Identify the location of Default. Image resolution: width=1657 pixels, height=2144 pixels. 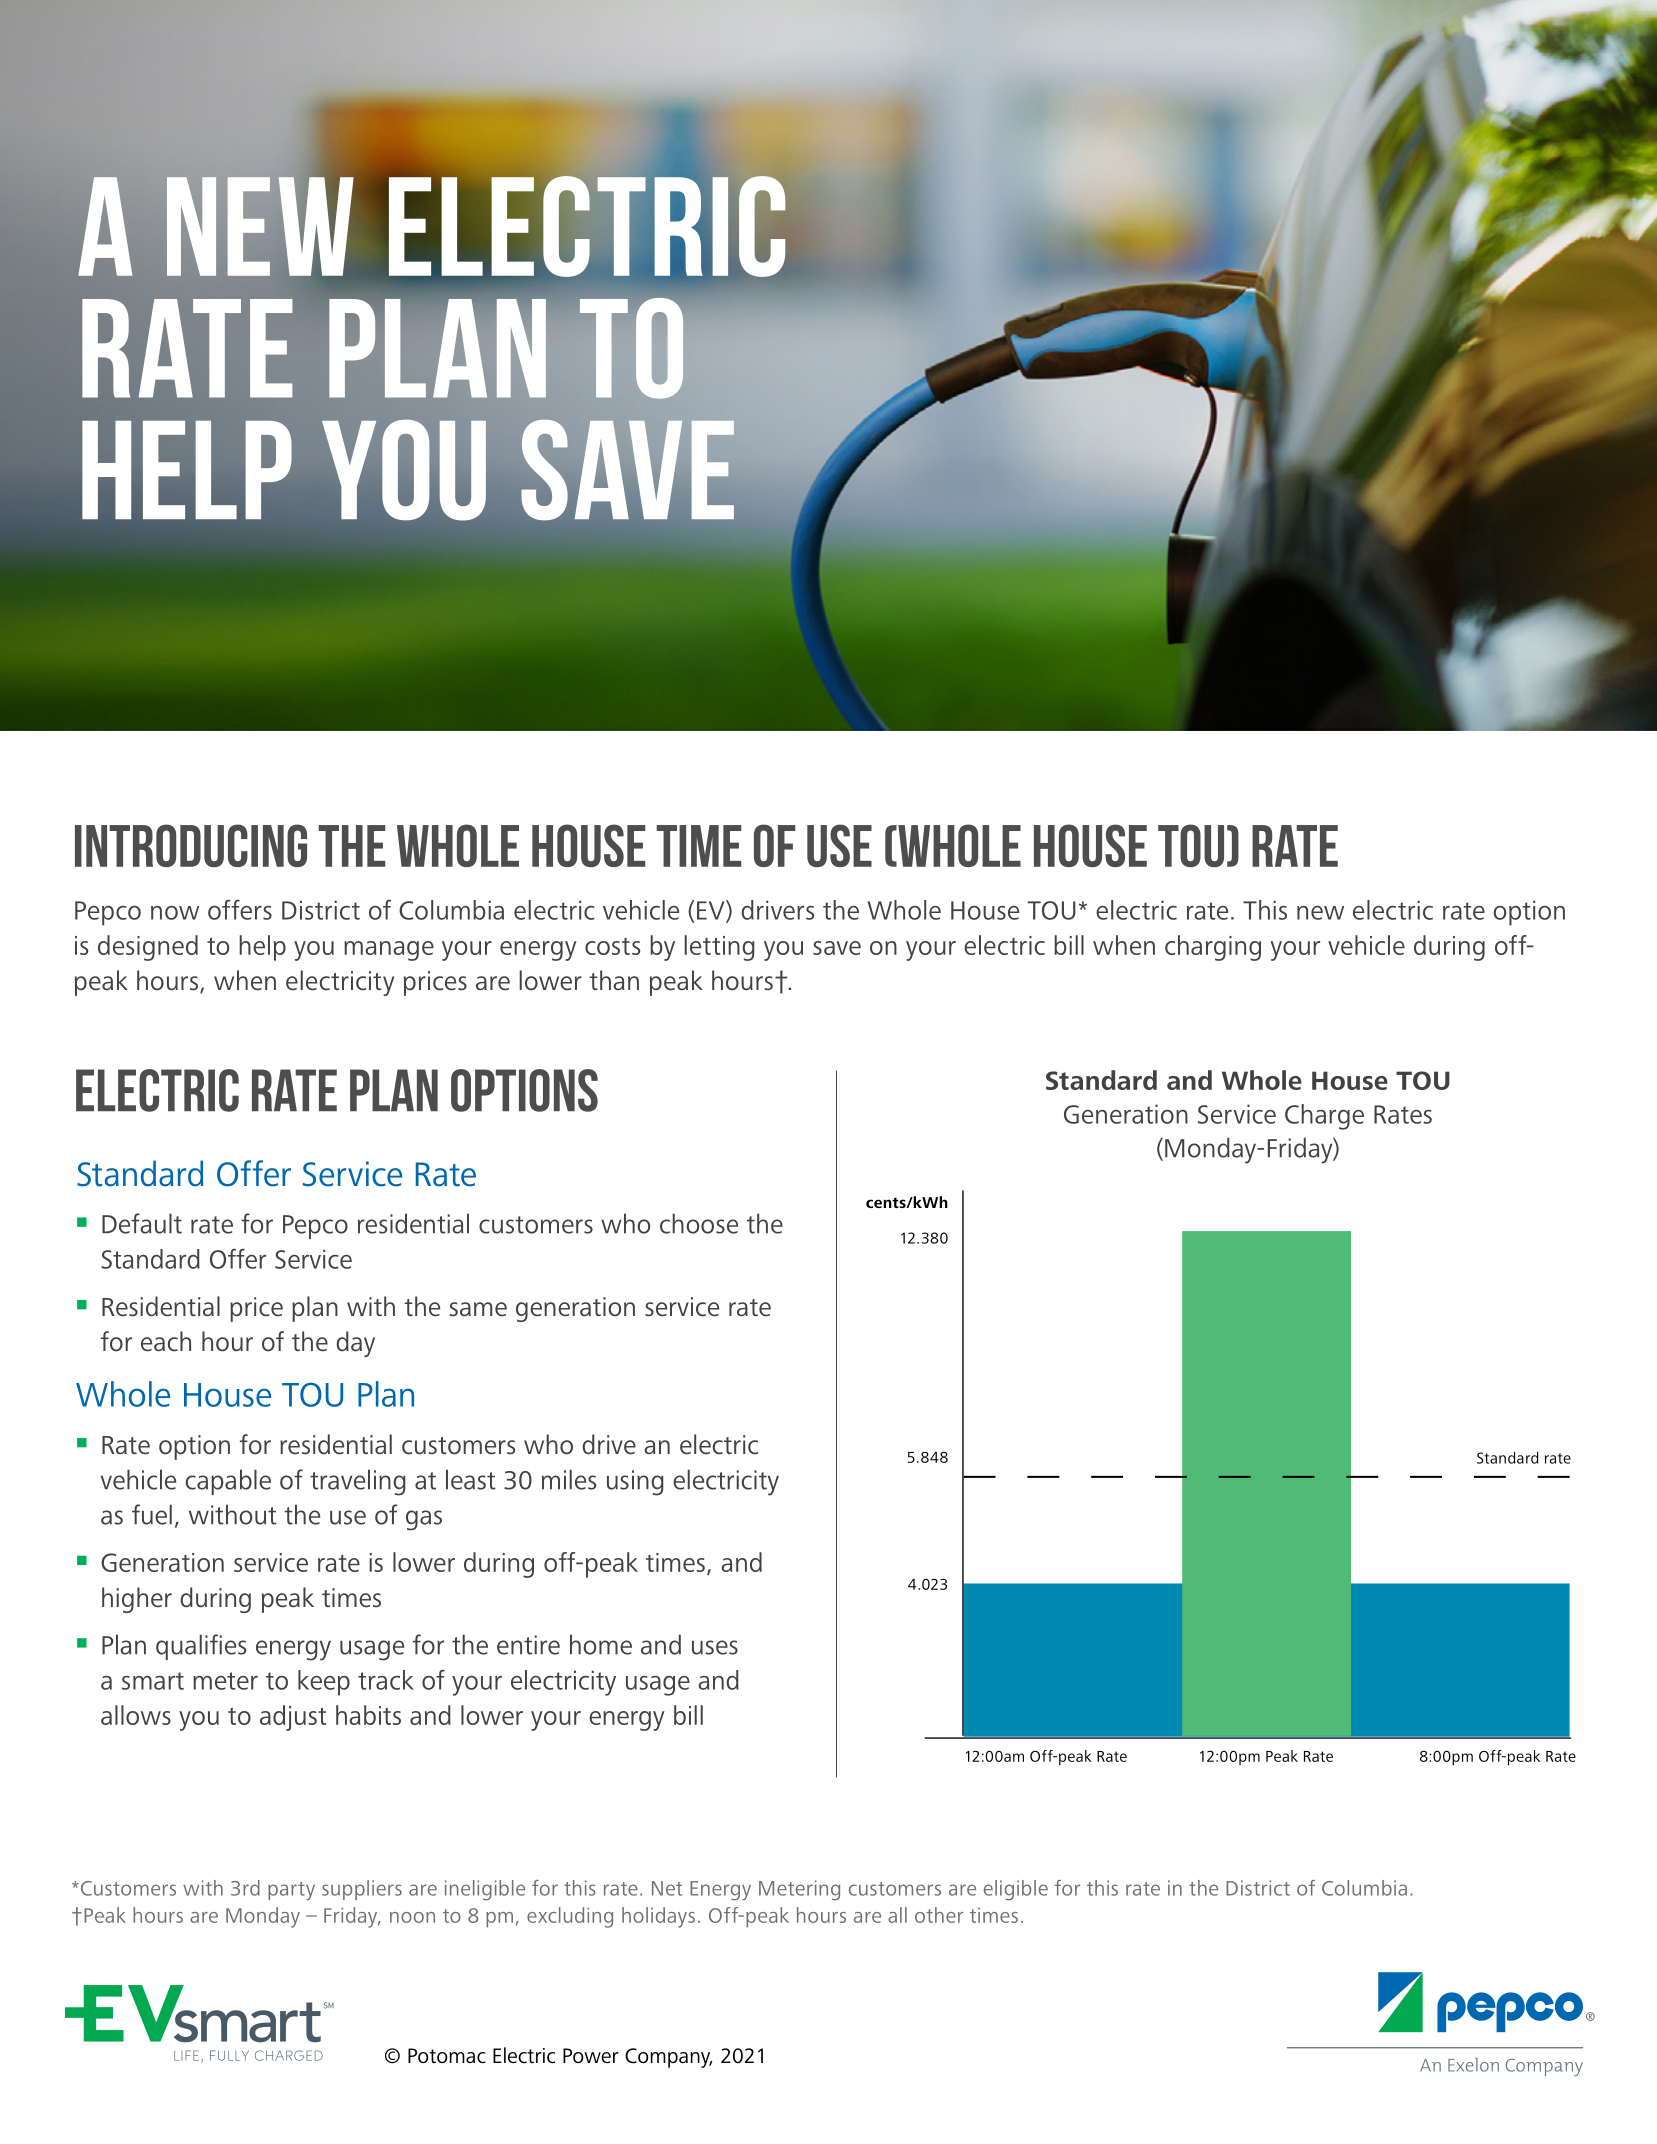
(142, 1223).
